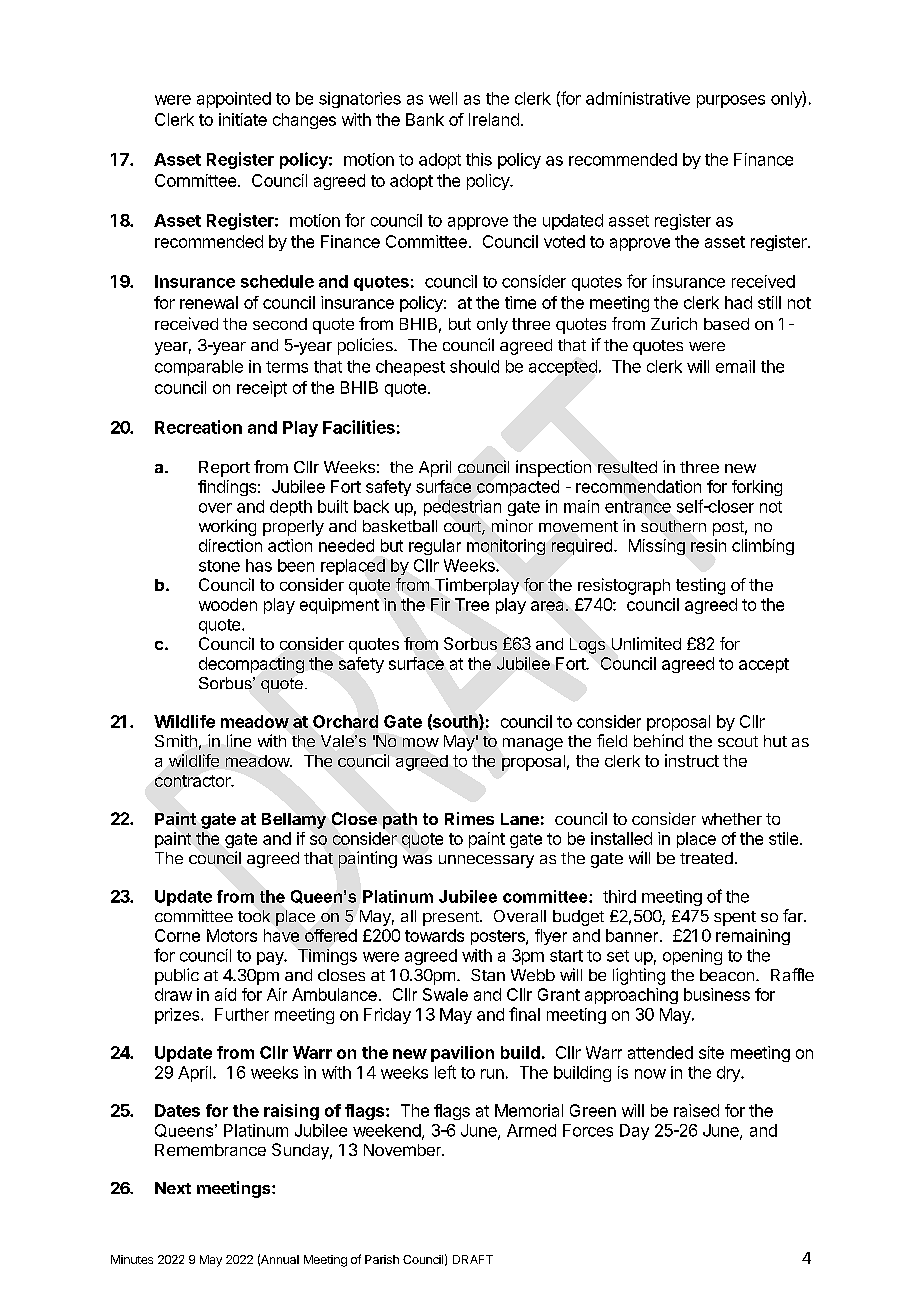  Describe the element at coordinates (239, 740) in the screenshot. I see `line` at that location.
